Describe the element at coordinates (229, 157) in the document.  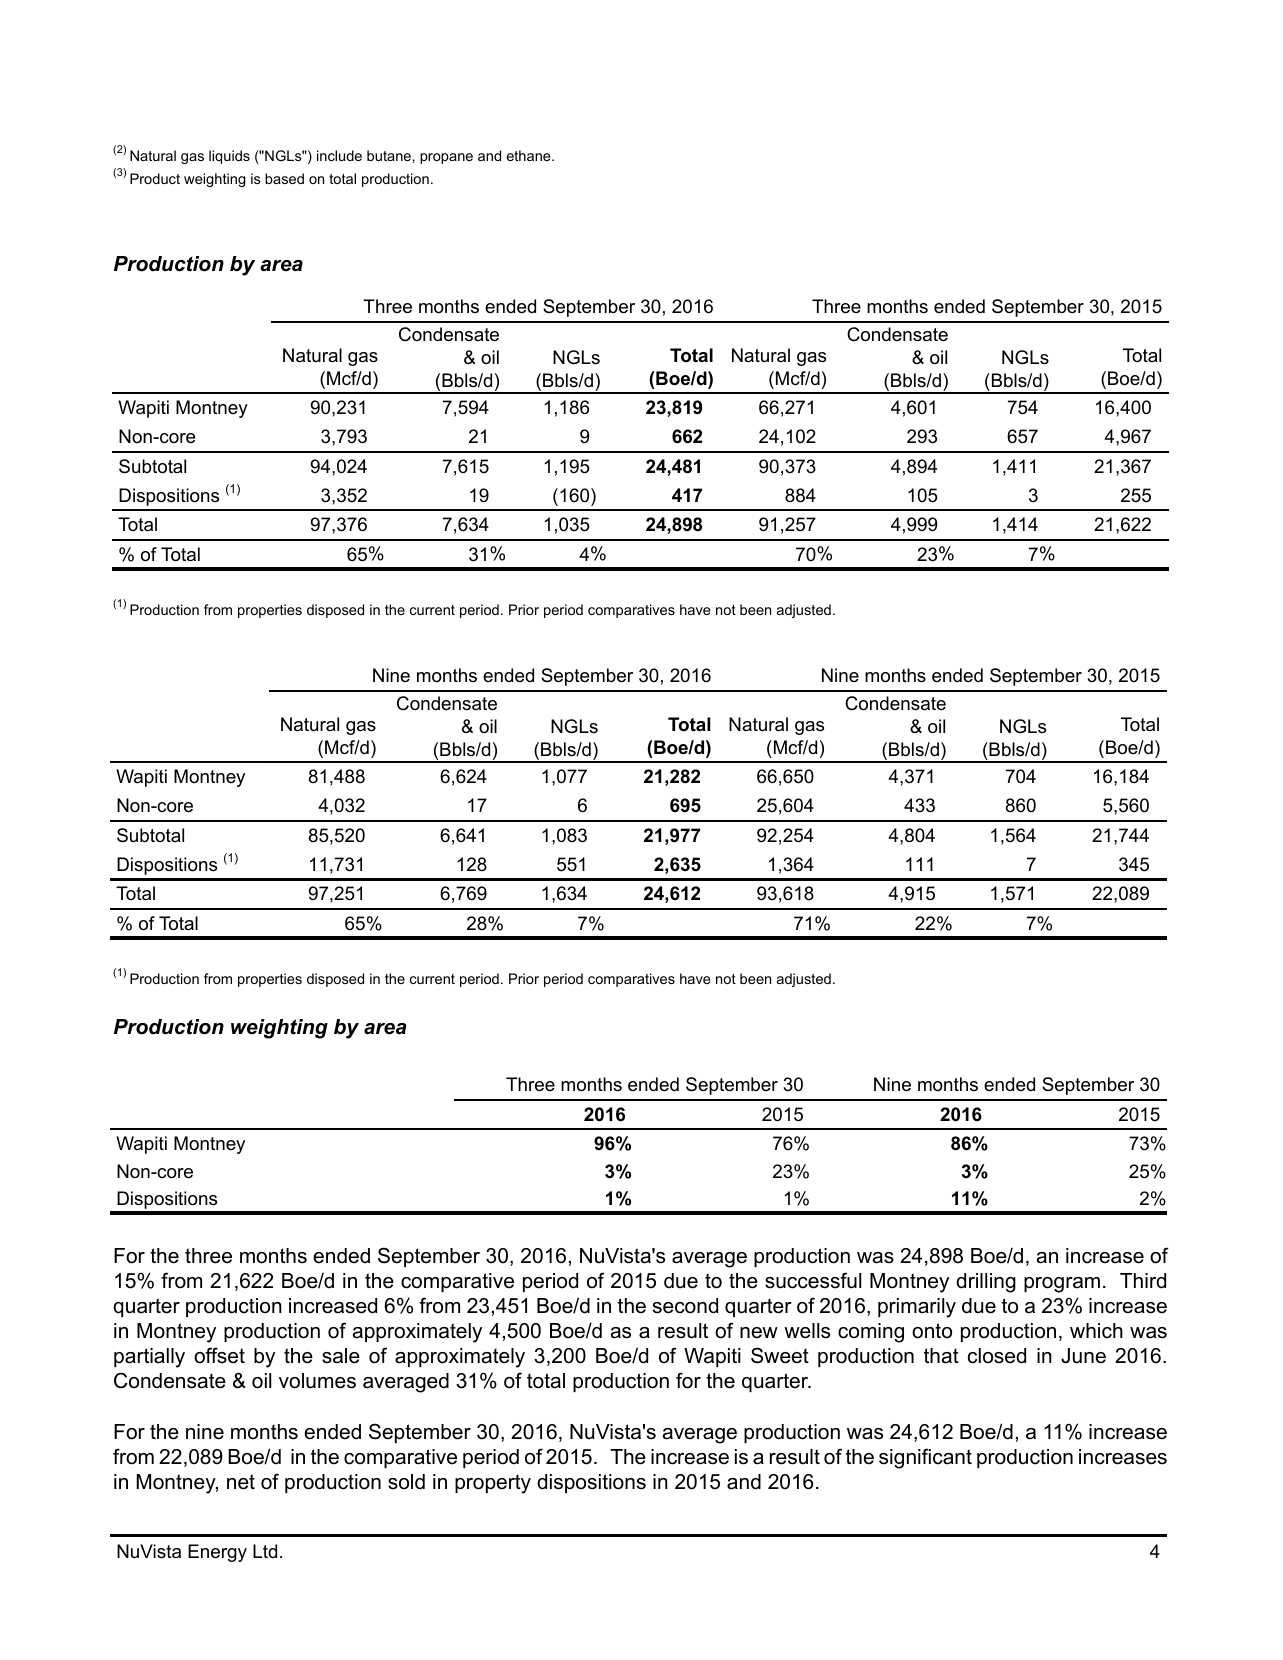
I see `liquids` at that location.
